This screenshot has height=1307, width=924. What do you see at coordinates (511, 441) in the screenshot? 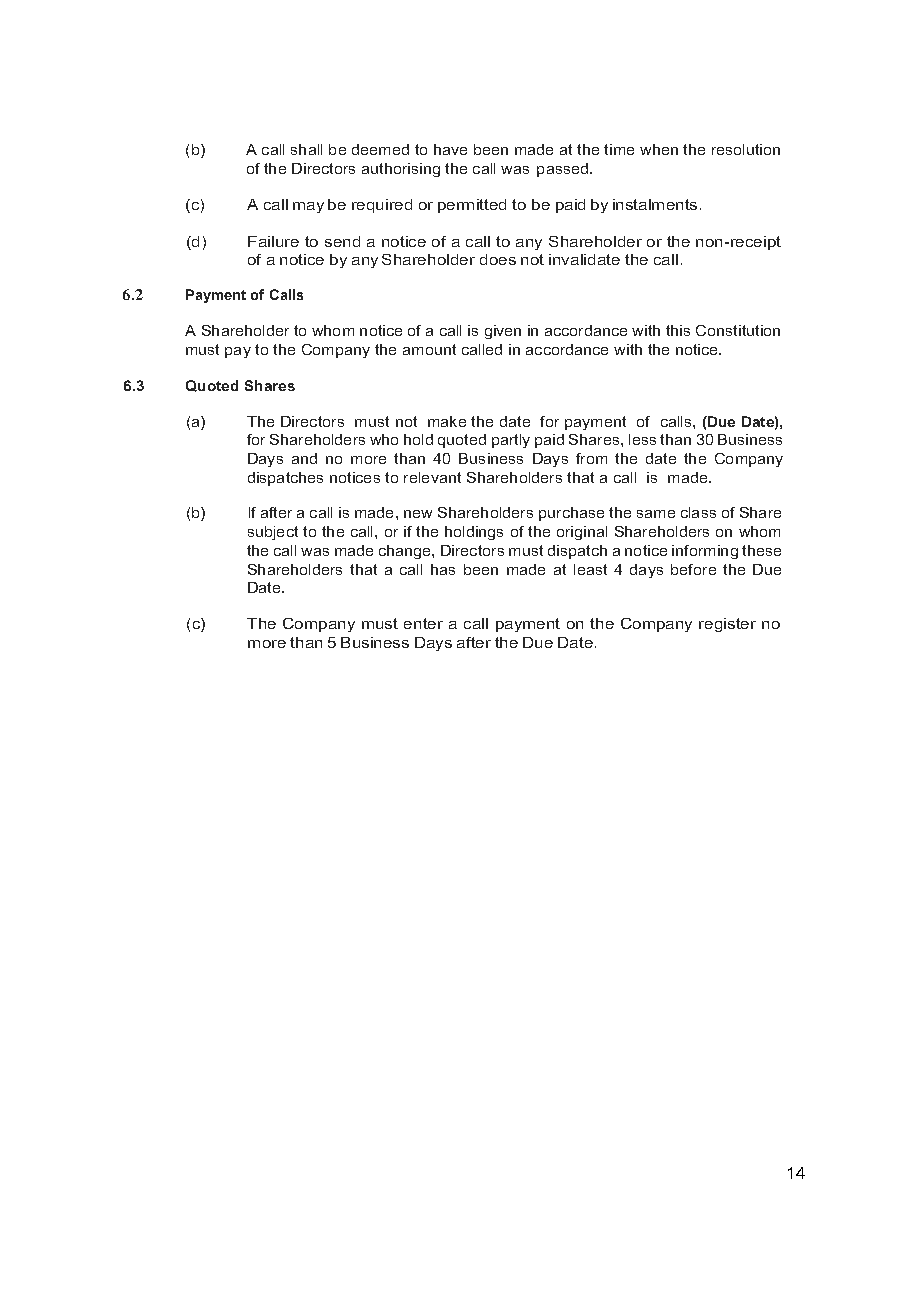
I see `partly` at bounding box center [511, 441].
